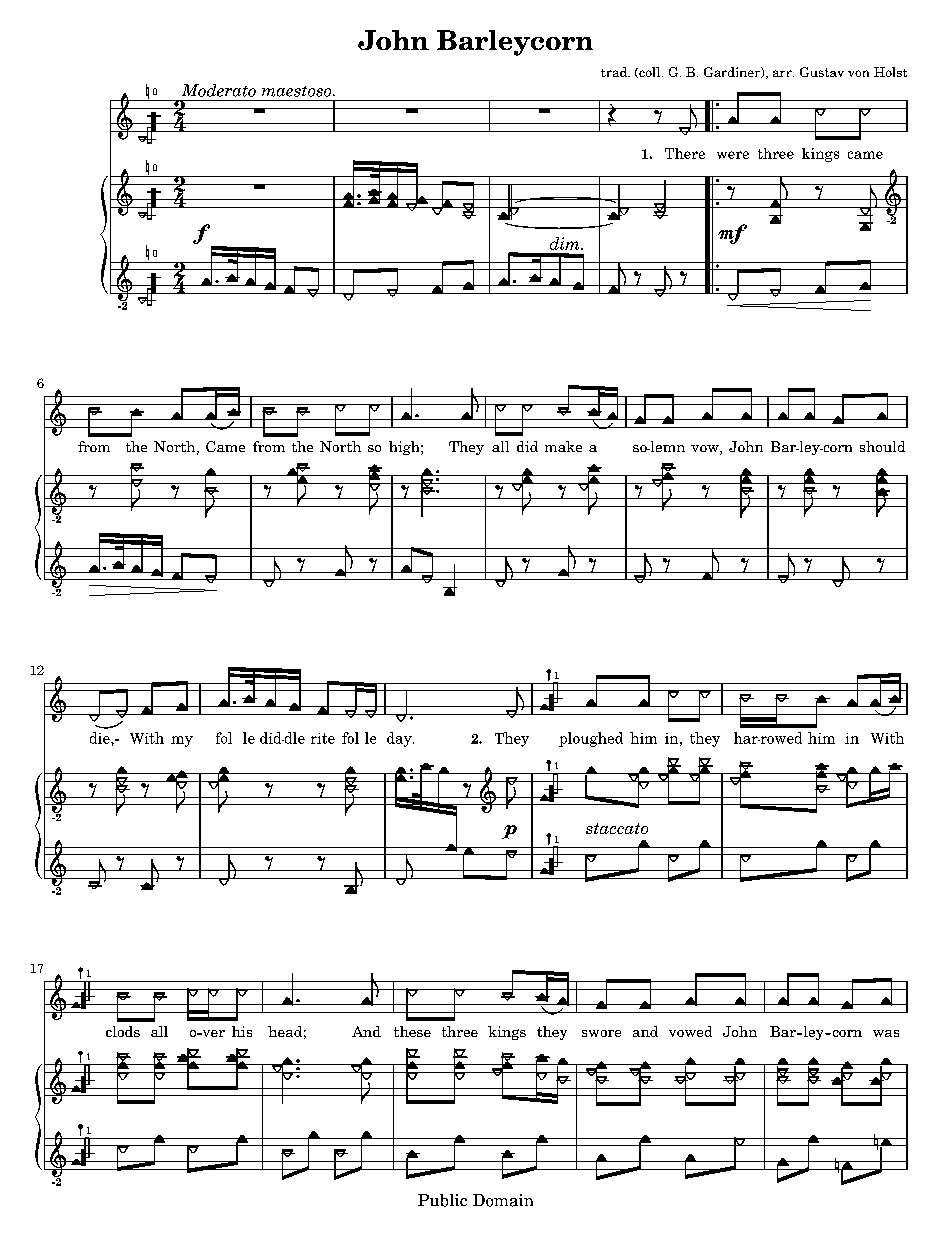 Image resolution: width=952 pixels, height=1233 pixels. Describe the element at coordinates (615, 72) in the image. I see `trad` at that location.
